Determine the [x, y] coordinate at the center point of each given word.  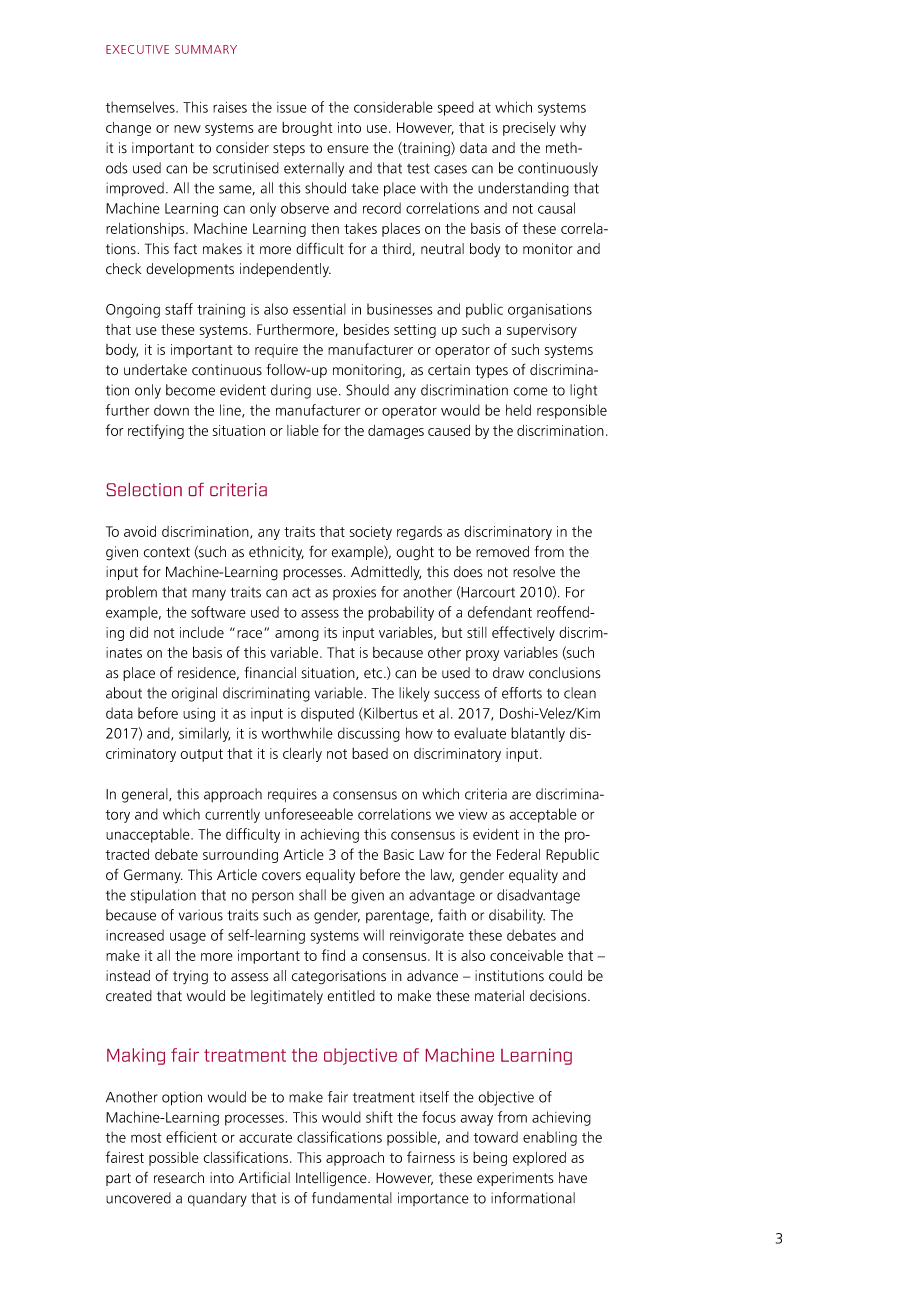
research [179, 1178]
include [202, 632]
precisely [529, 129]
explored [539, 1159]
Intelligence [332, 1179]
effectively [523, 633]
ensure [348, 149]
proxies [354, 593]
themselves [141, 107]
